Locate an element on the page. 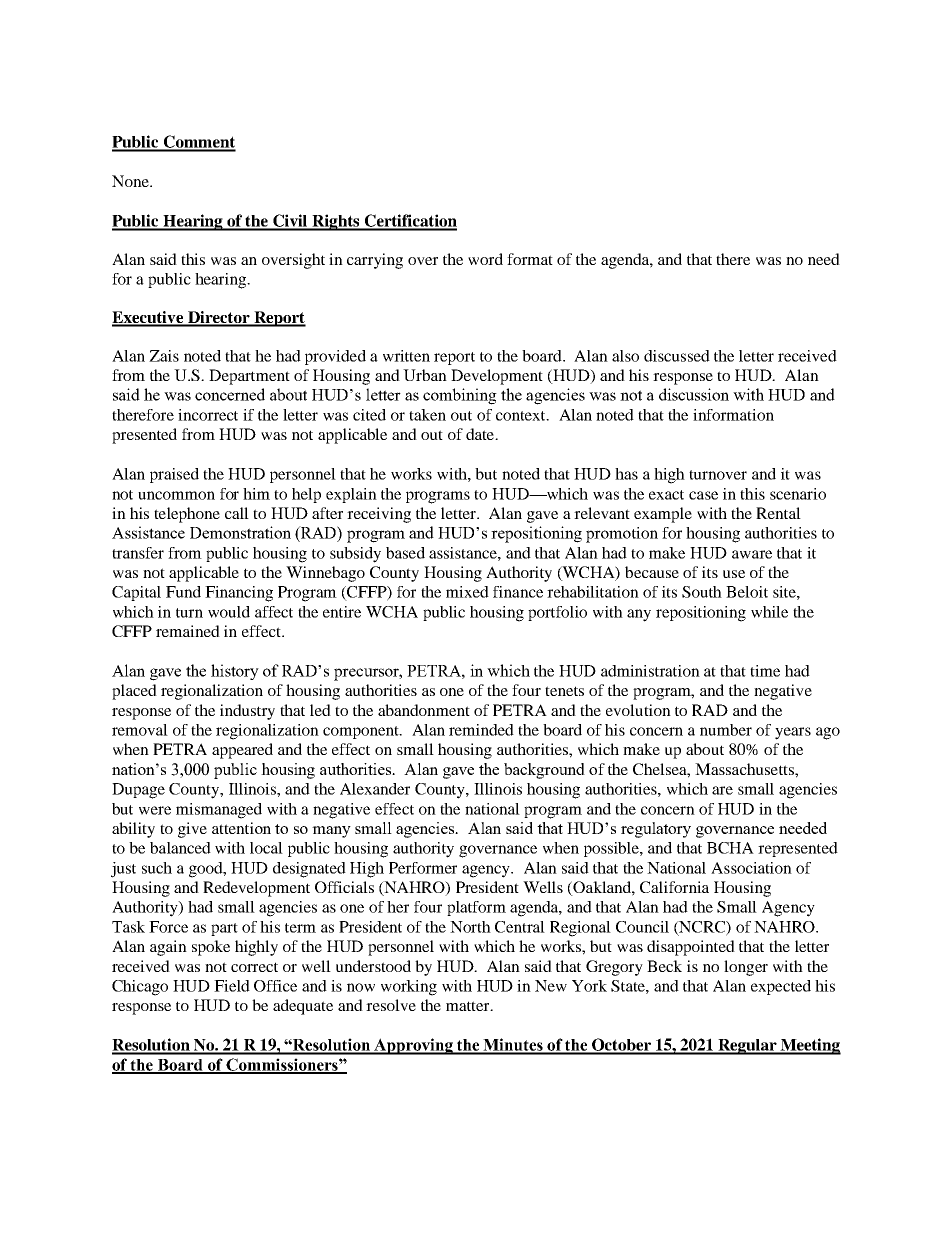  number is located at coordinates (726, 730).
